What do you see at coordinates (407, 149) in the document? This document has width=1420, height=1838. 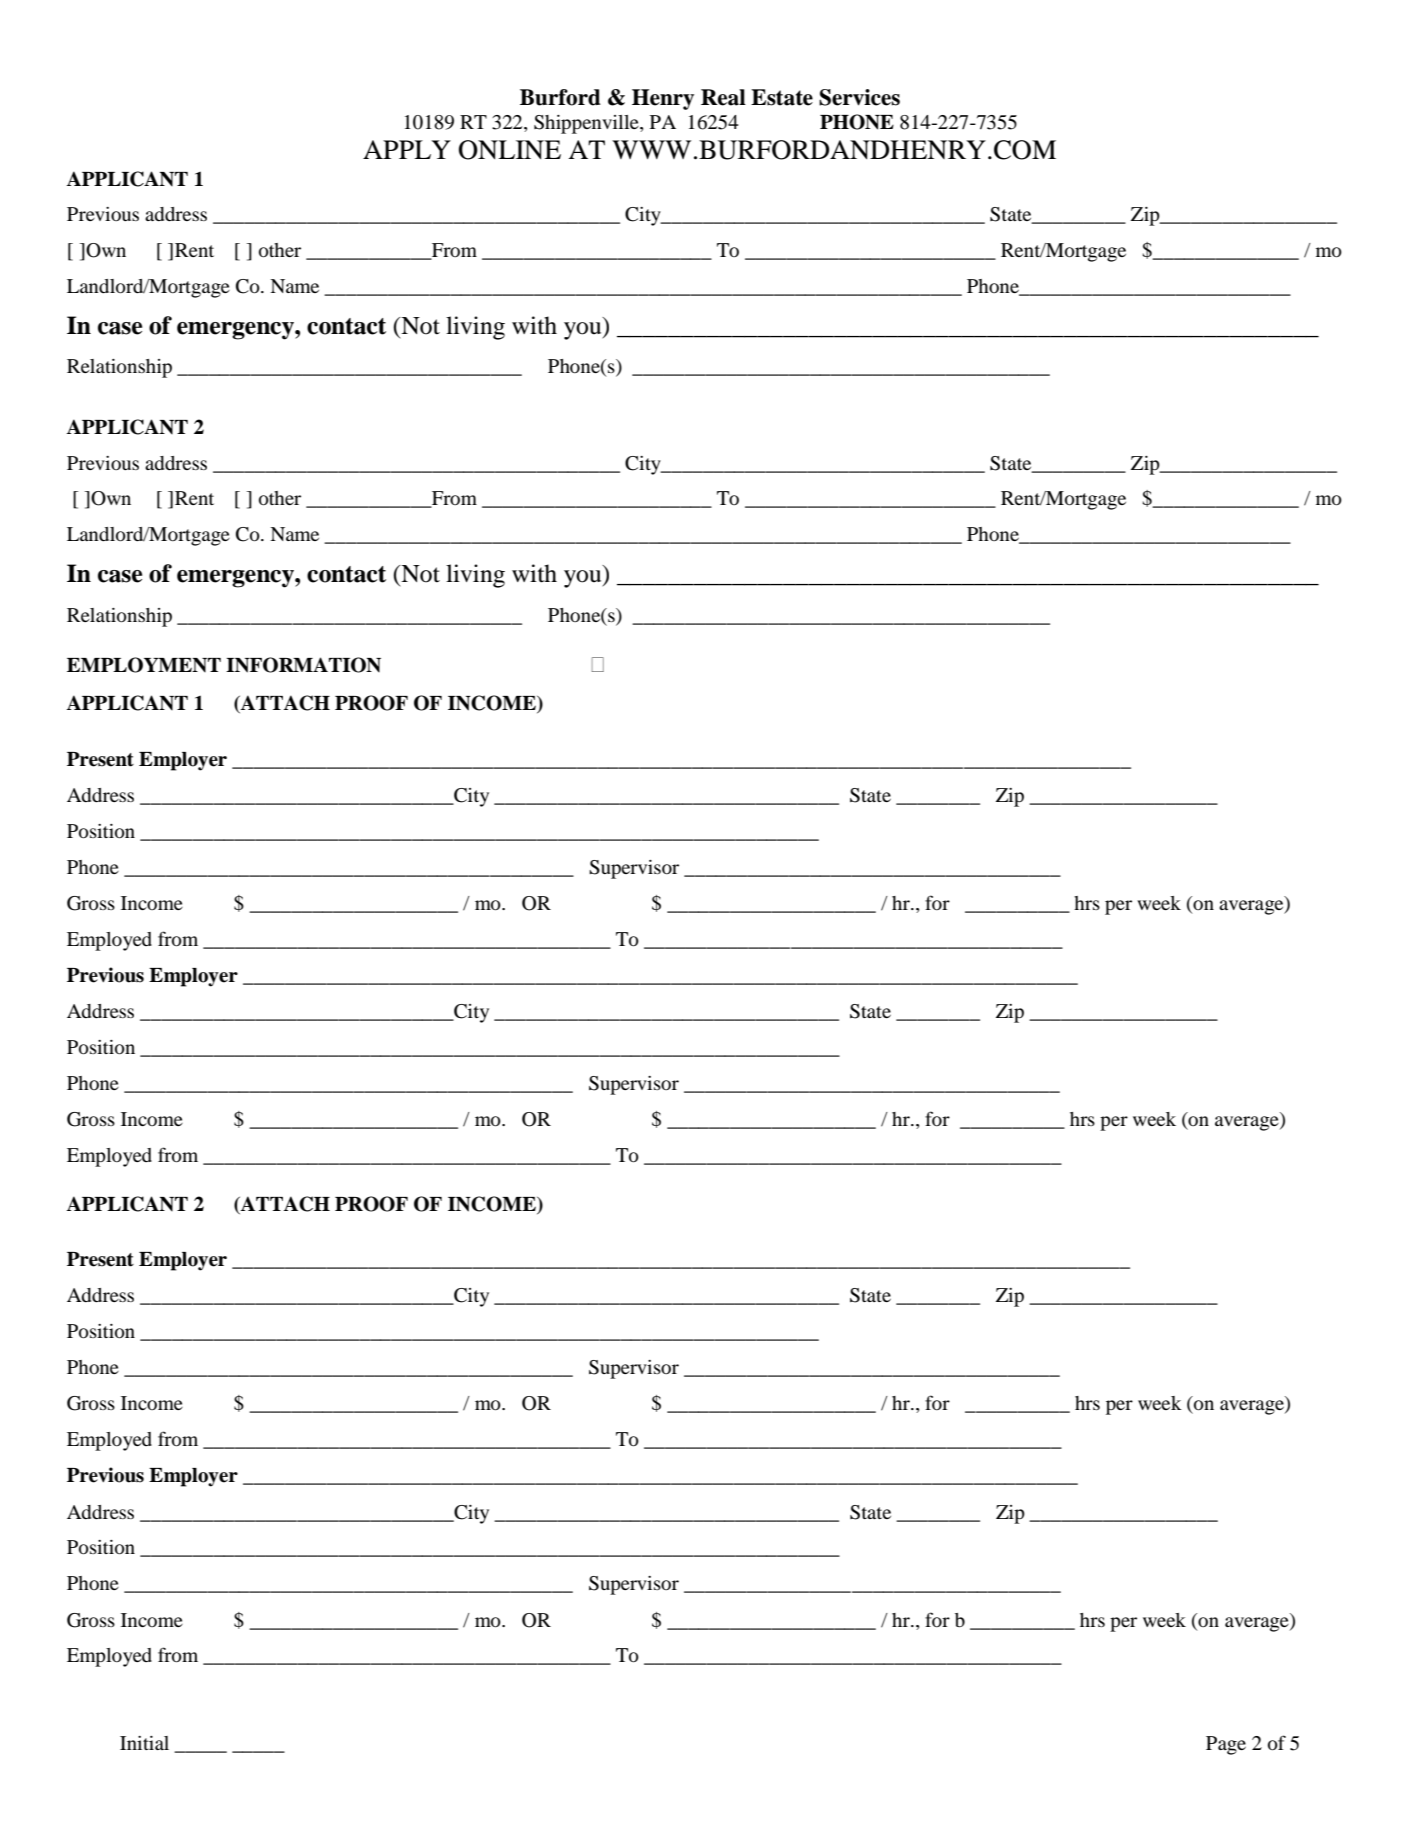 I see `APPLY` at bounding box center [407, 149].
